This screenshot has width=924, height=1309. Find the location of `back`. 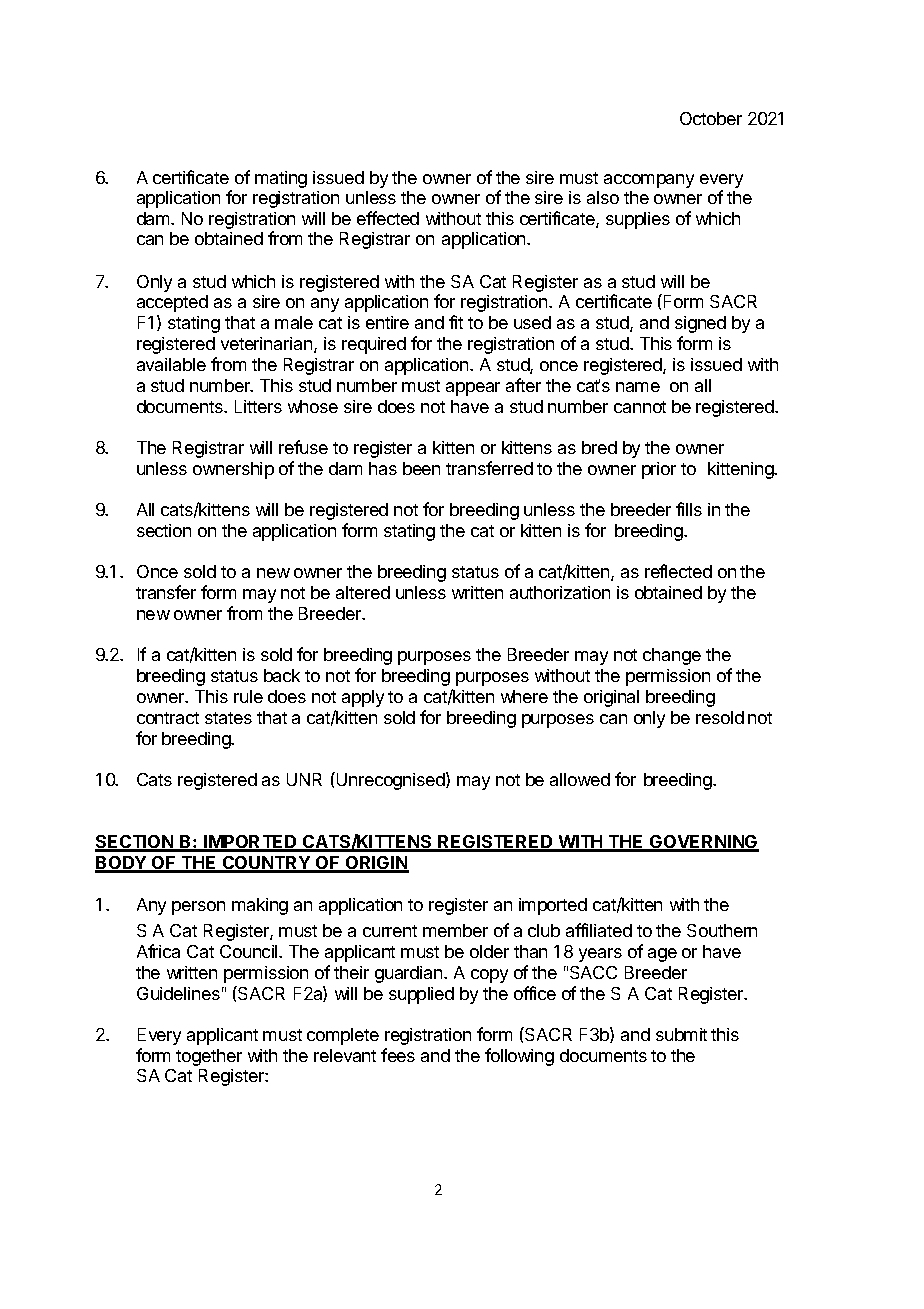

back is located at coordinates (282, 675).
